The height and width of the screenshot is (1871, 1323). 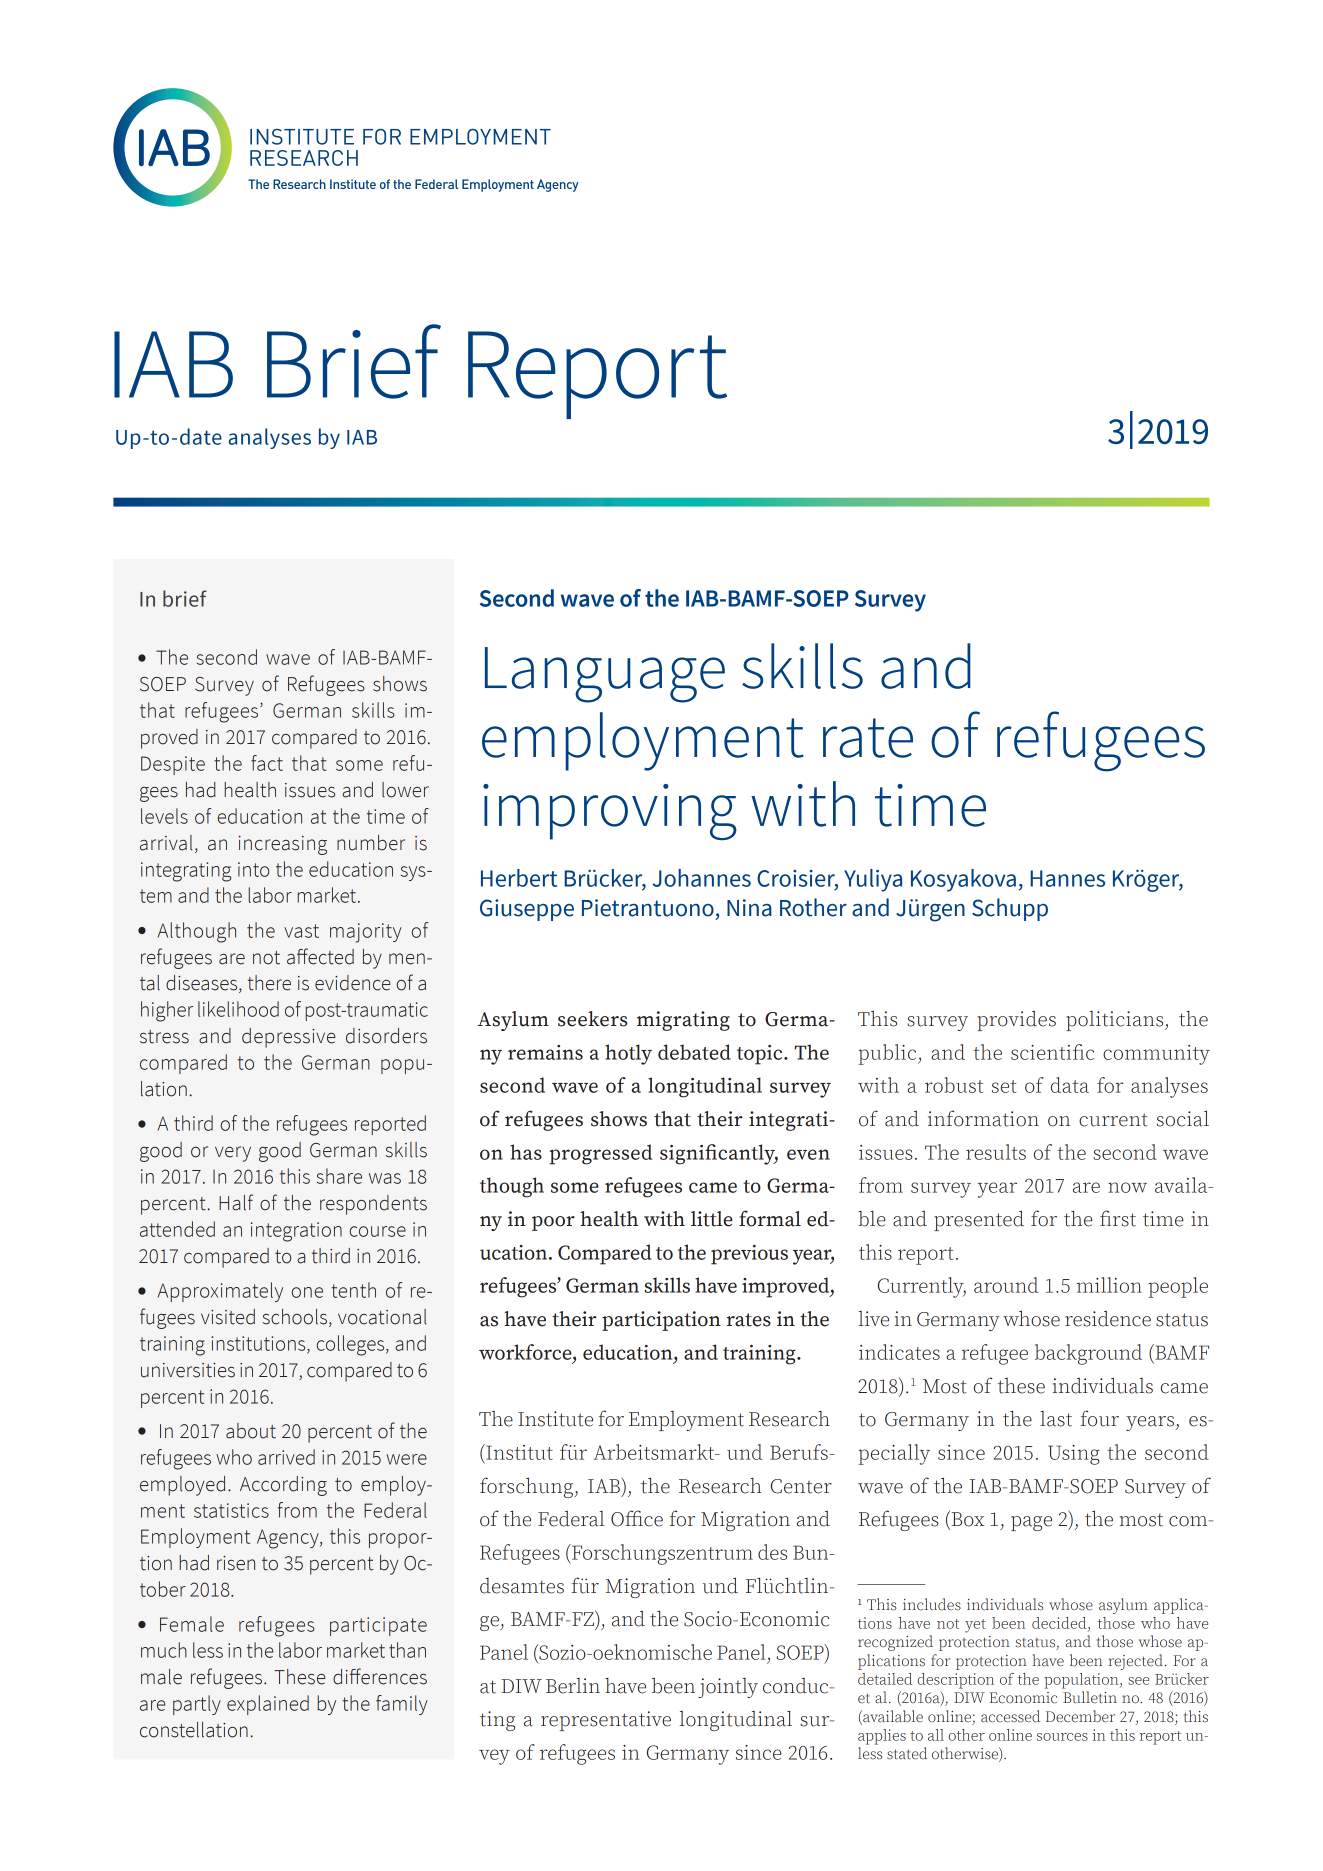 What do you see at coordinates (712, 1219) in the screenshot?
I see `little` at bounding box center [712, 1219].
